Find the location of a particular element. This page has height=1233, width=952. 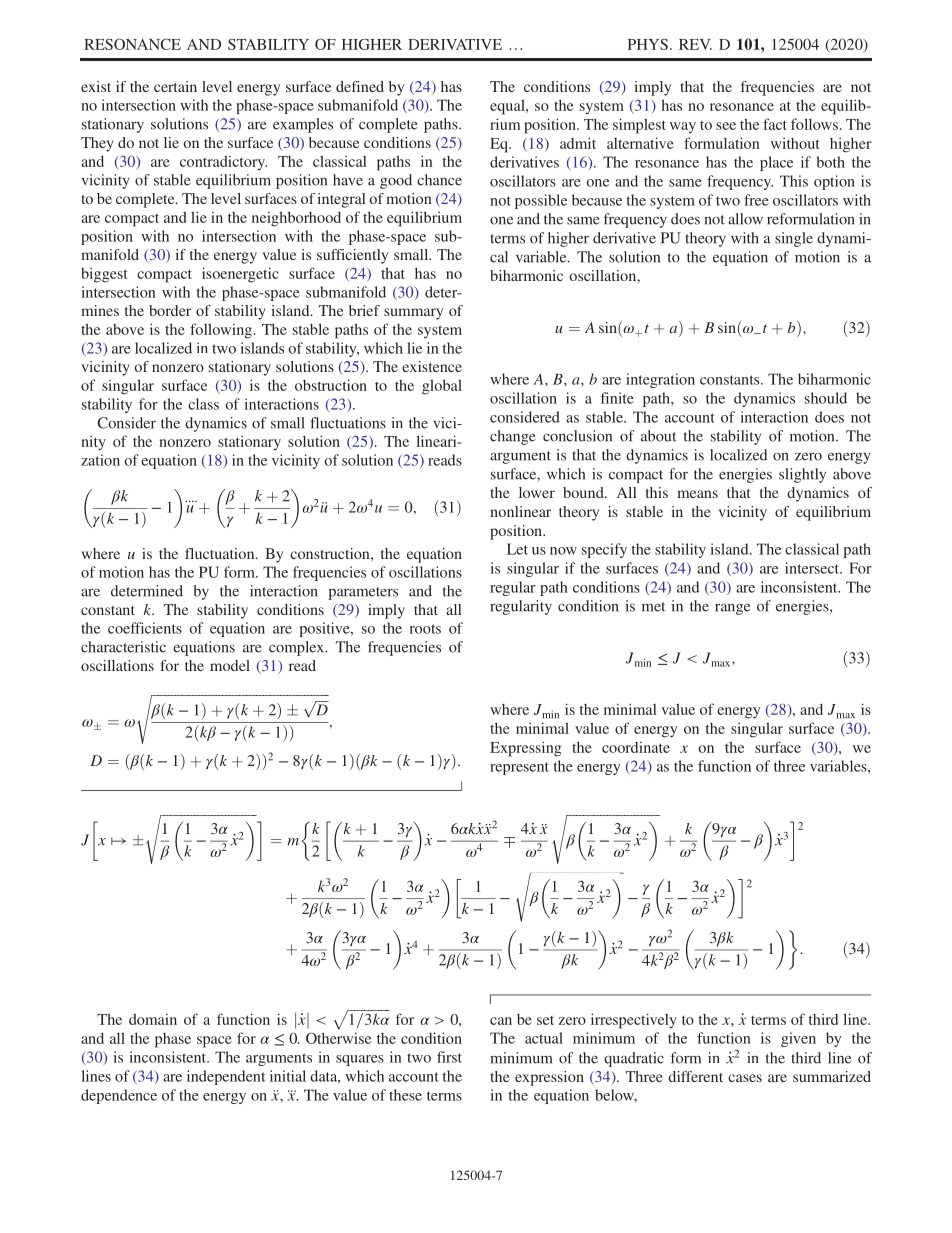

should is located at coordinates (826, 398).
